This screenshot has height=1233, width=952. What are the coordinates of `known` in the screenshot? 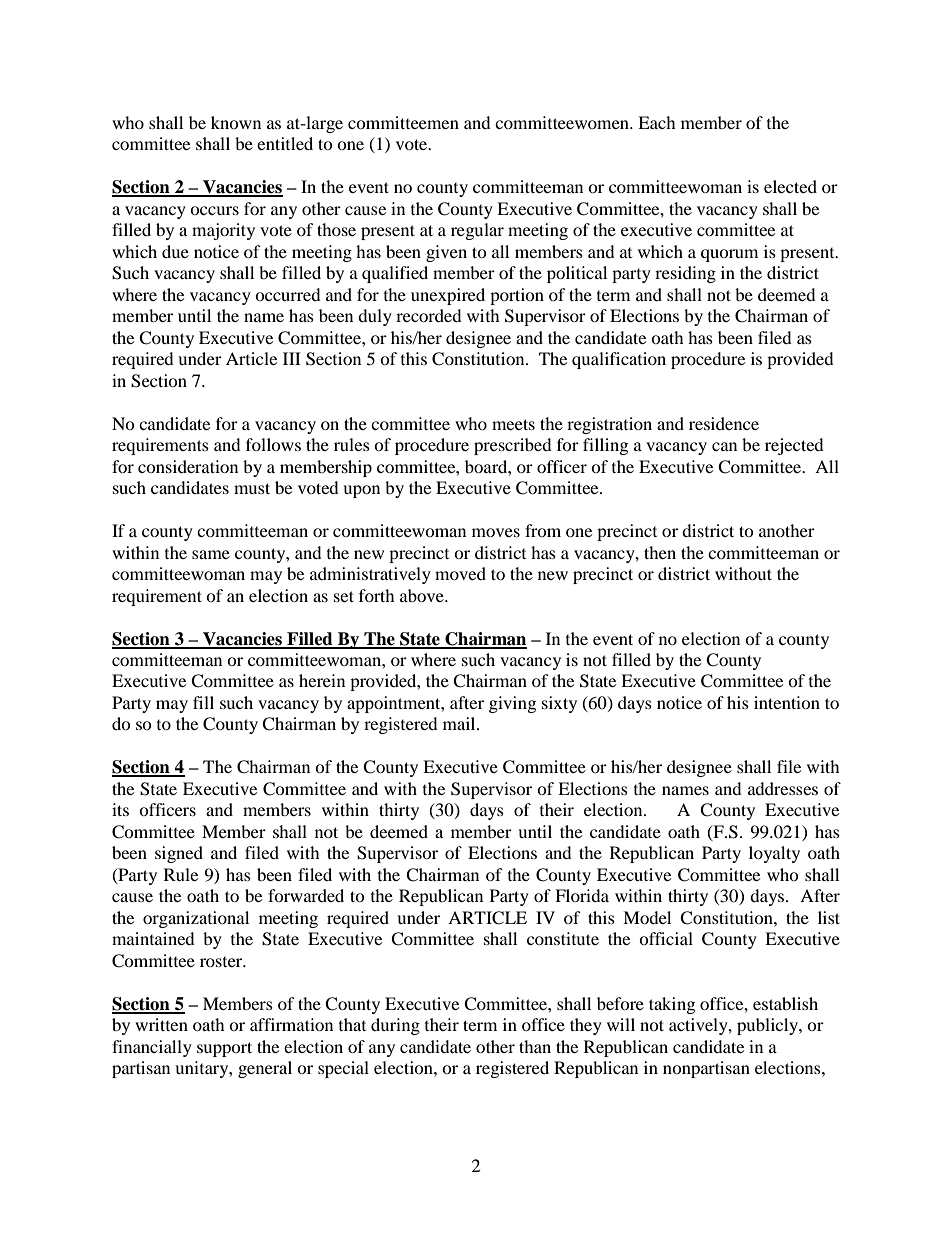 It's located at (236, 122).
